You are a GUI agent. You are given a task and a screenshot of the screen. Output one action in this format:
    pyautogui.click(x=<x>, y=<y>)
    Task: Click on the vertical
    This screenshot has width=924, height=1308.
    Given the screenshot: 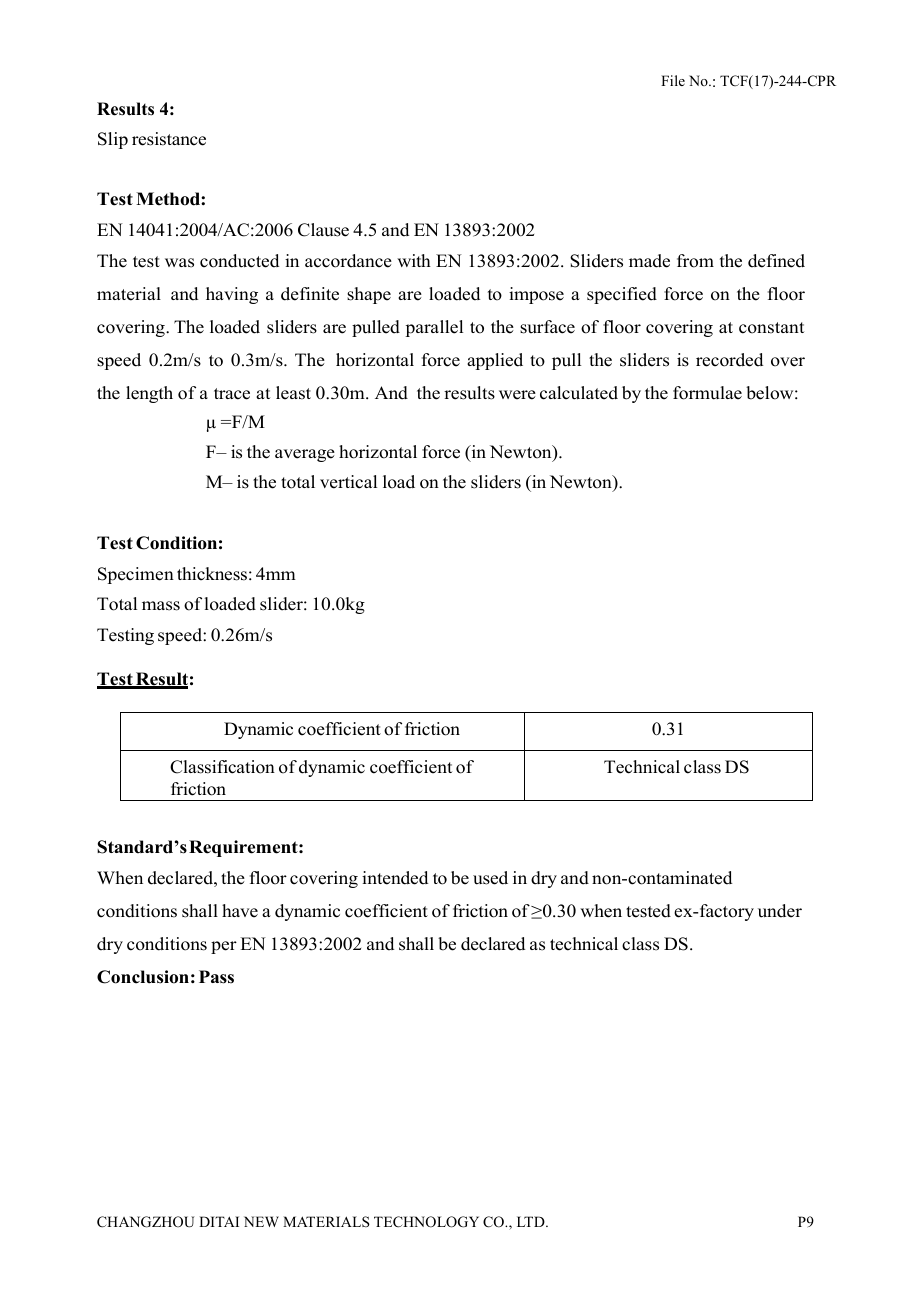 What is the action you would take?
    pyautogui.click(x=348, y=482)
